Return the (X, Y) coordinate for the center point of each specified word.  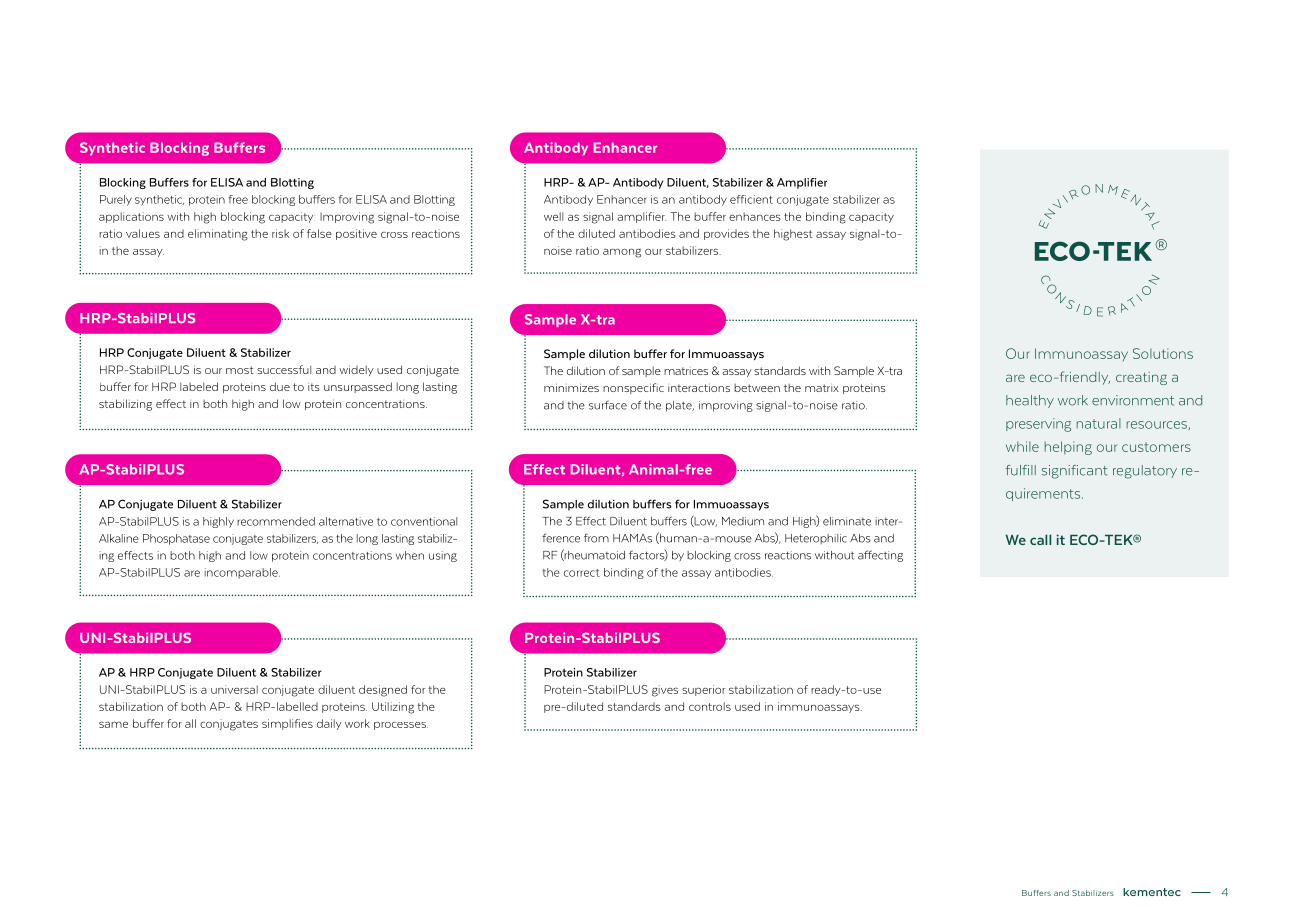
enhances (755, 216)
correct (582, 573)
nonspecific (633, 388)
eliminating (218, 235)
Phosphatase (176, 539)
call (1040, 539)
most (240, 370)
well (553, 216)
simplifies (287, 724)
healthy (1030, 401)
